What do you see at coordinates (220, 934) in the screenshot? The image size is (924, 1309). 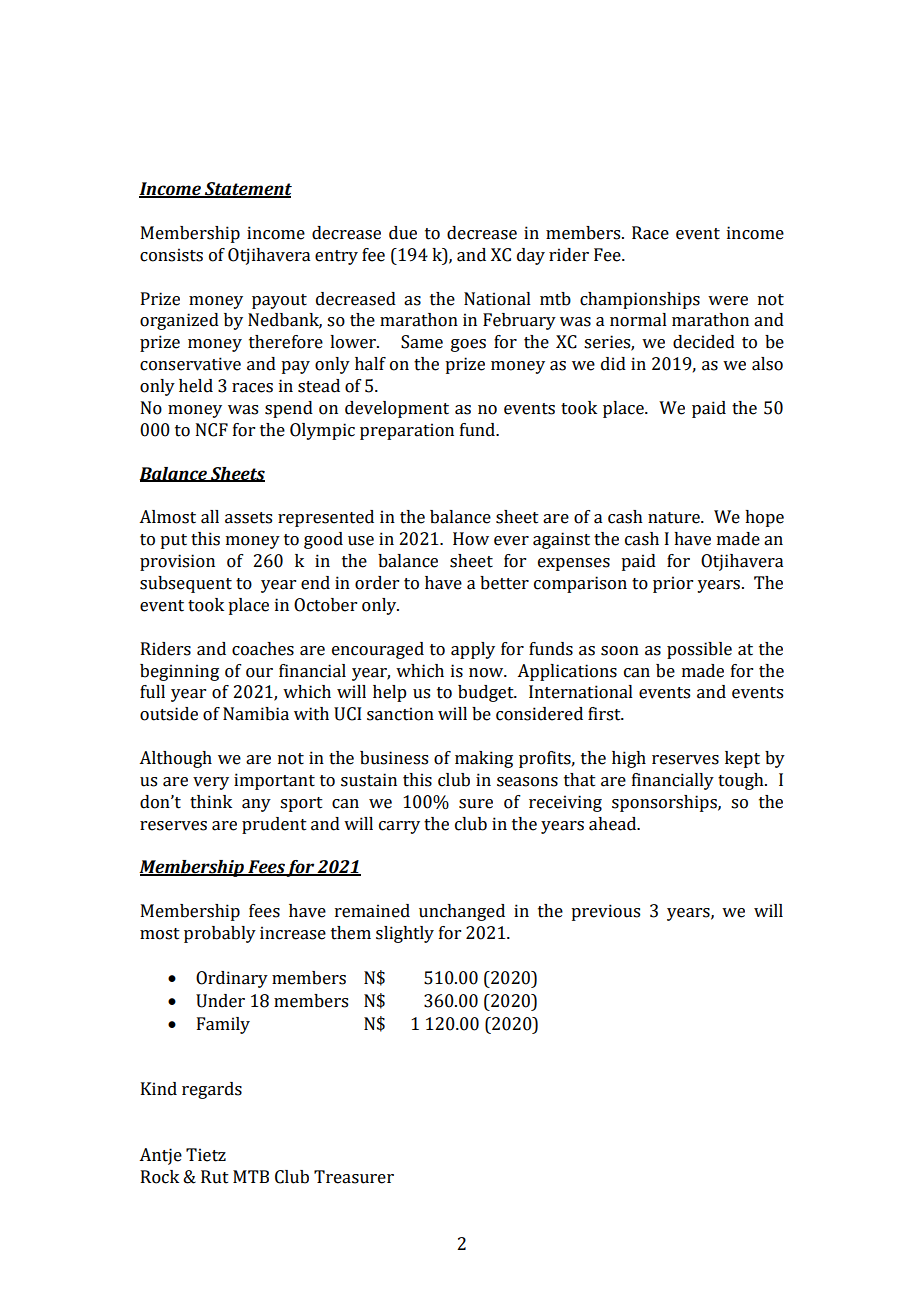 I see `probably` at bounding box center [220, 934].
